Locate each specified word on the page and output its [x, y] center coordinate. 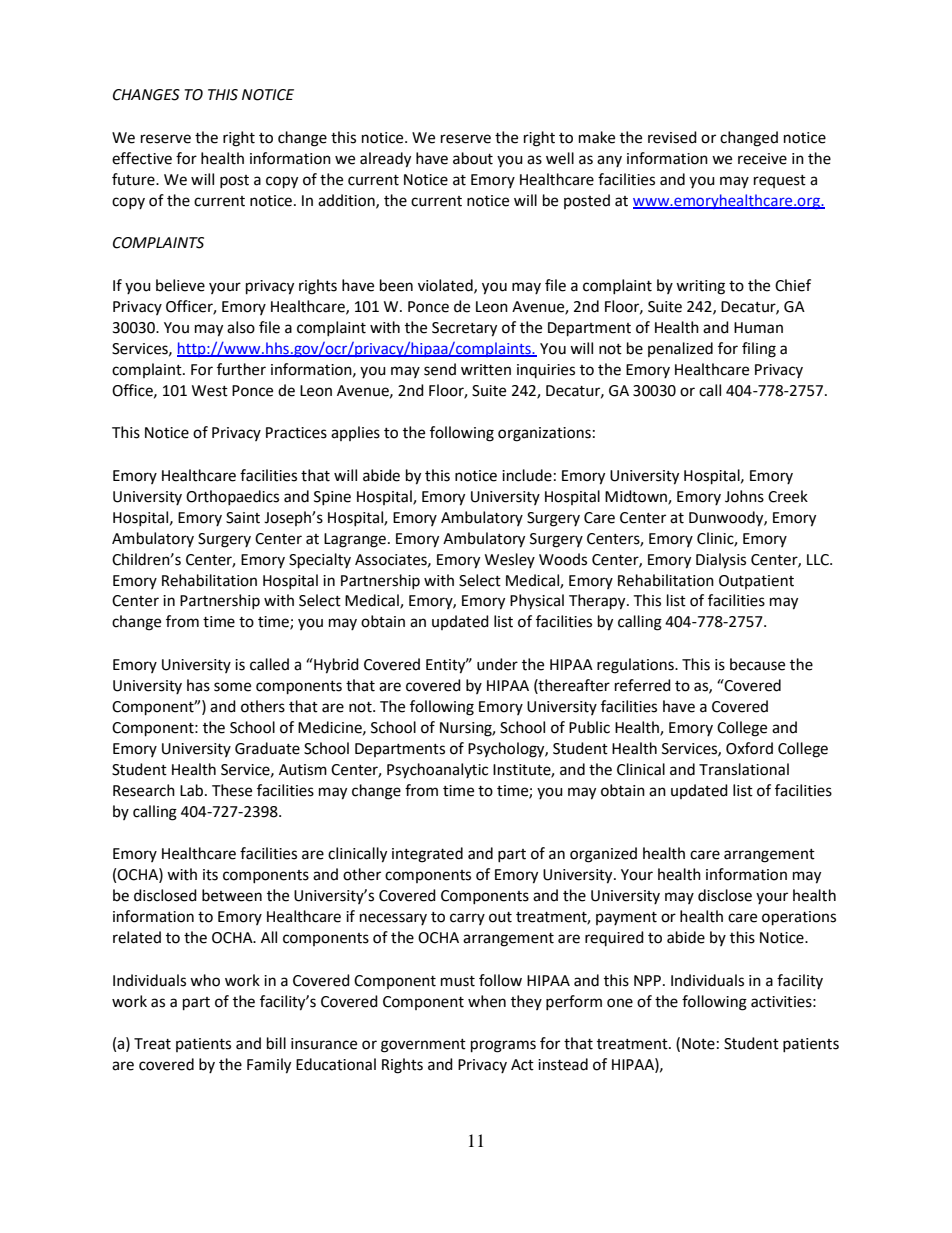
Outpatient [756, 582]
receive [762, 159]
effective [142, 158]
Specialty [320, 561]
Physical [537, 601]
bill [276, 1043]
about [473, 158]
